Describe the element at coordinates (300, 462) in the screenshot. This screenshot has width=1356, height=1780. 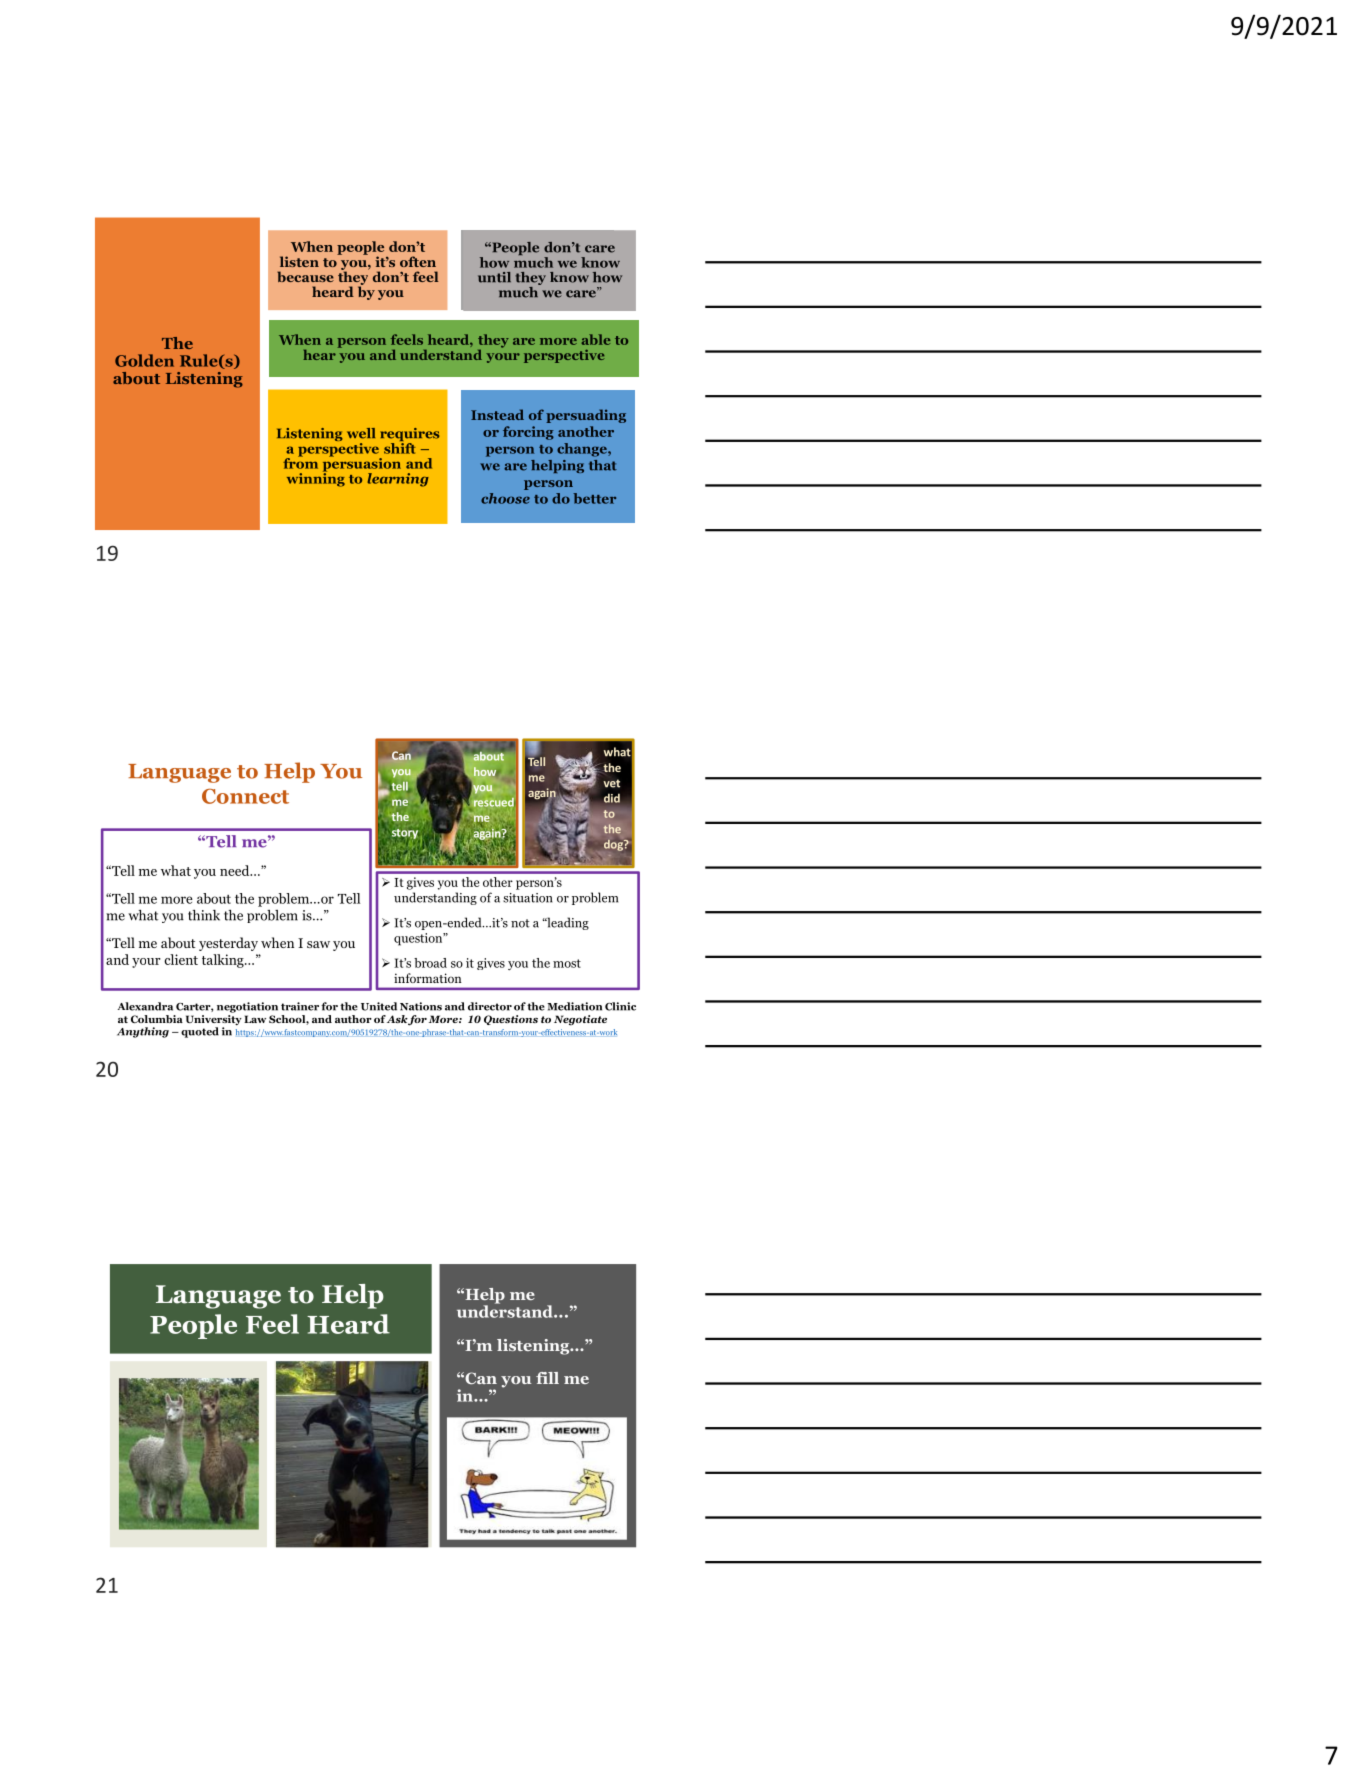
I see `from` at that location.
